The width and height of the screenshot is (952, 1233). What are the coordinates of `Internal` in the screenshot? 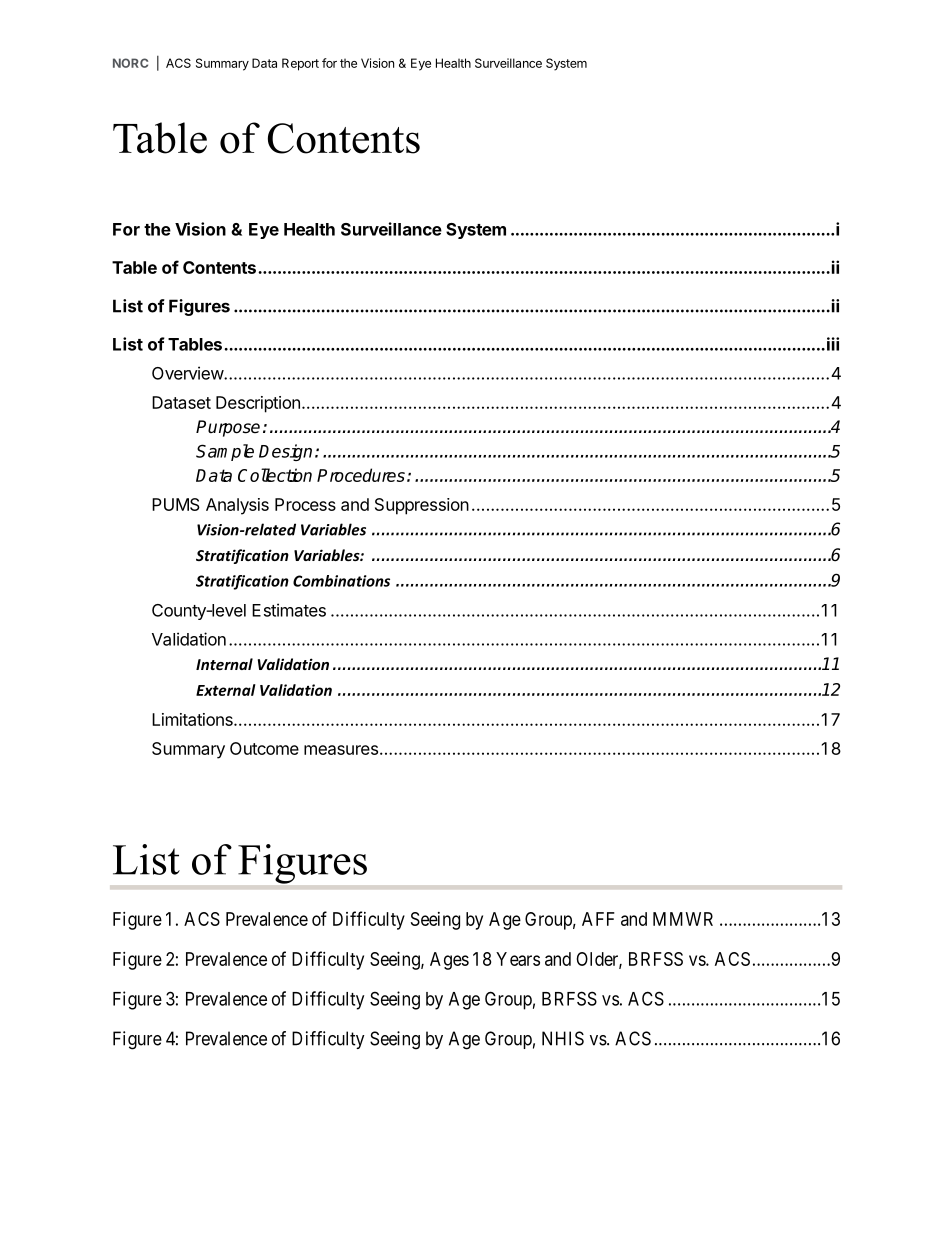 It's located at (224, 664).
